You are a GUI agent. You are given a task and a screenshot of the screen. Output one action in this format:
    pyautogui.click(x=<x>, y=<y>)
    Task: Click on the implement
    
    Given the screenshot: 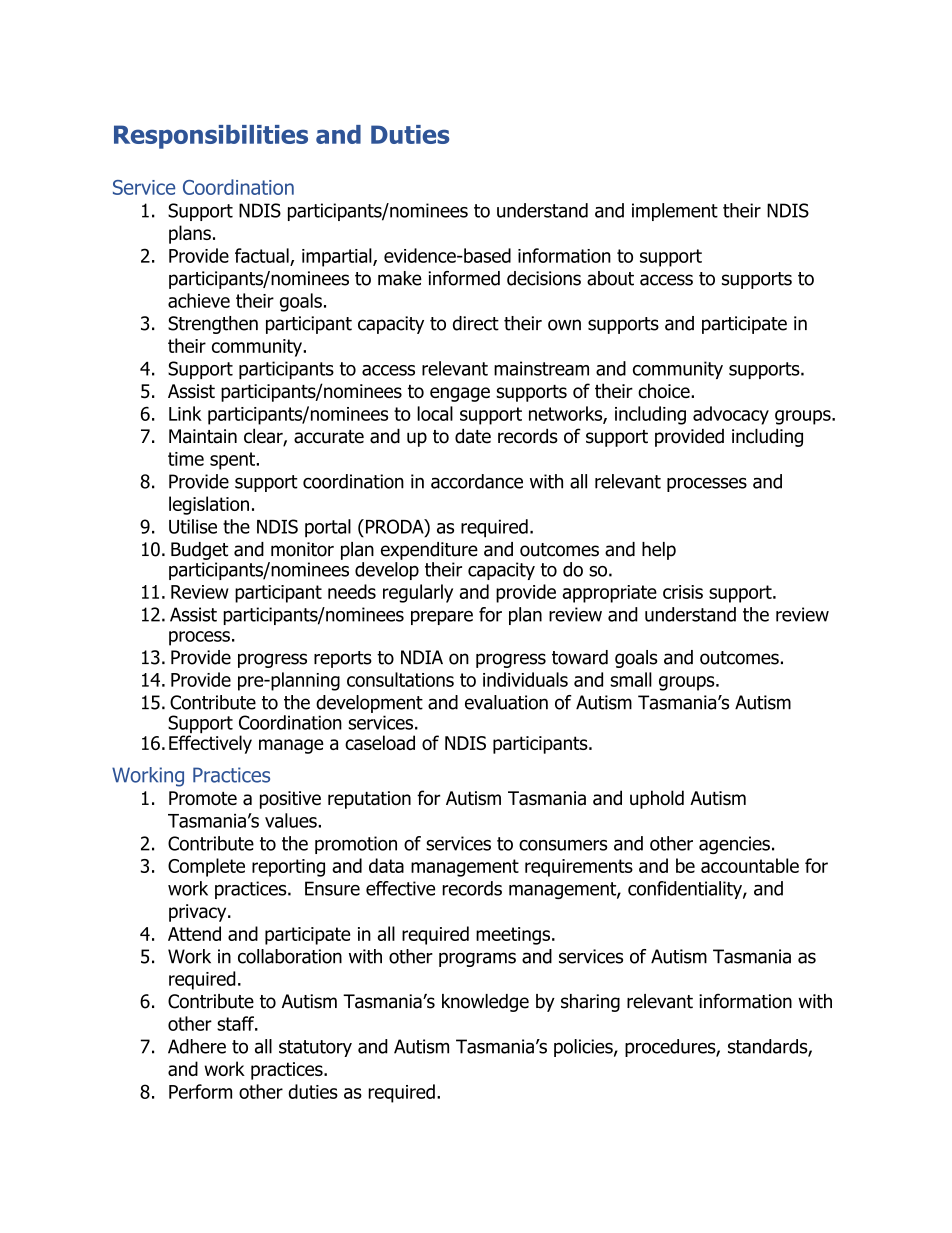 What is the action you would take?
    pyautogui.click(x=675, y=212)
